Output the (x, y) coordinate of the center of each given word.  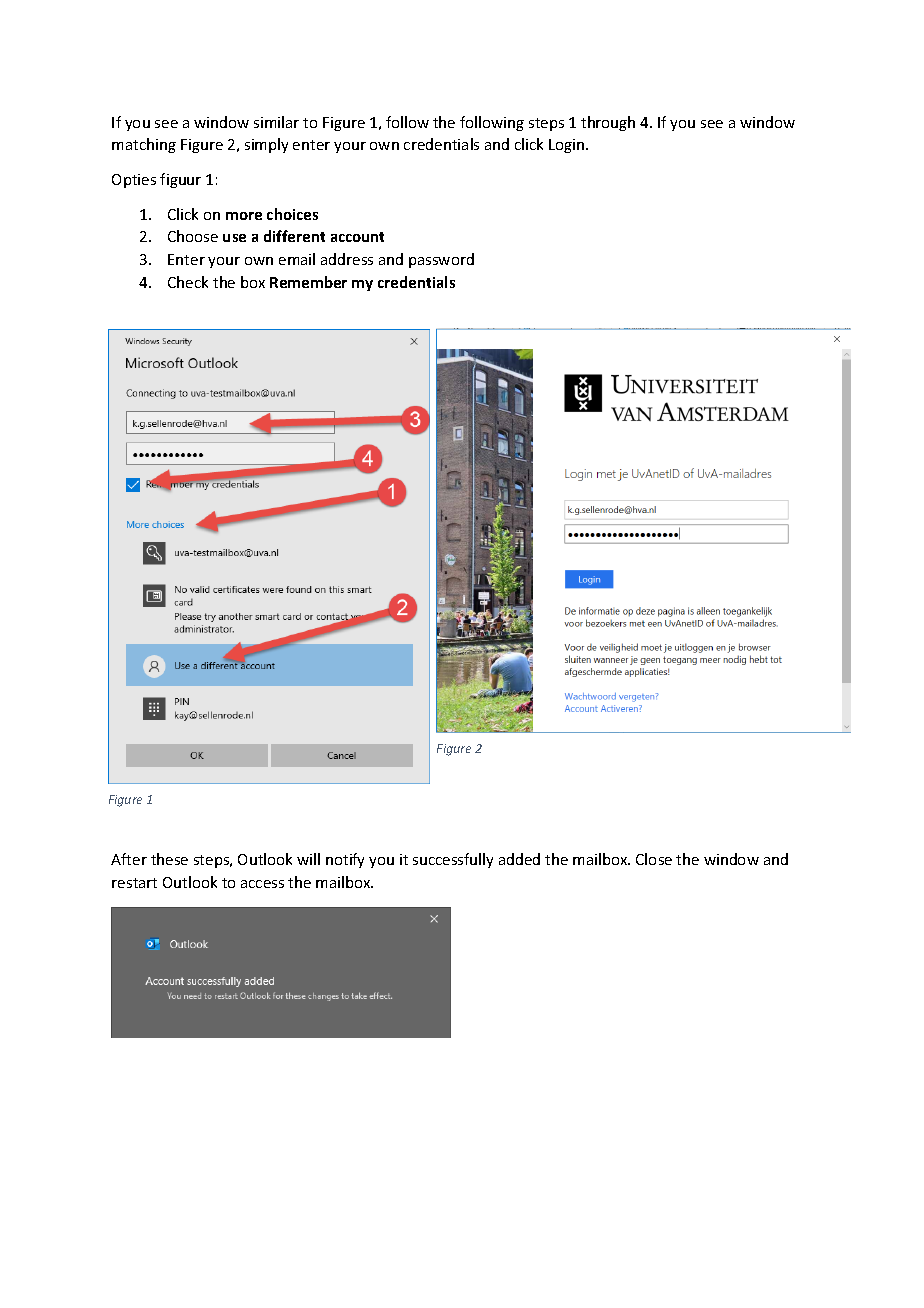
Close (654, 859)
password (441, 260)
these (169, 859)
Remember (308, 282)
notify (345, 860)
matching (144, 145)
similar (276, 122)
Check (188, 282)
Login (568, 146)
